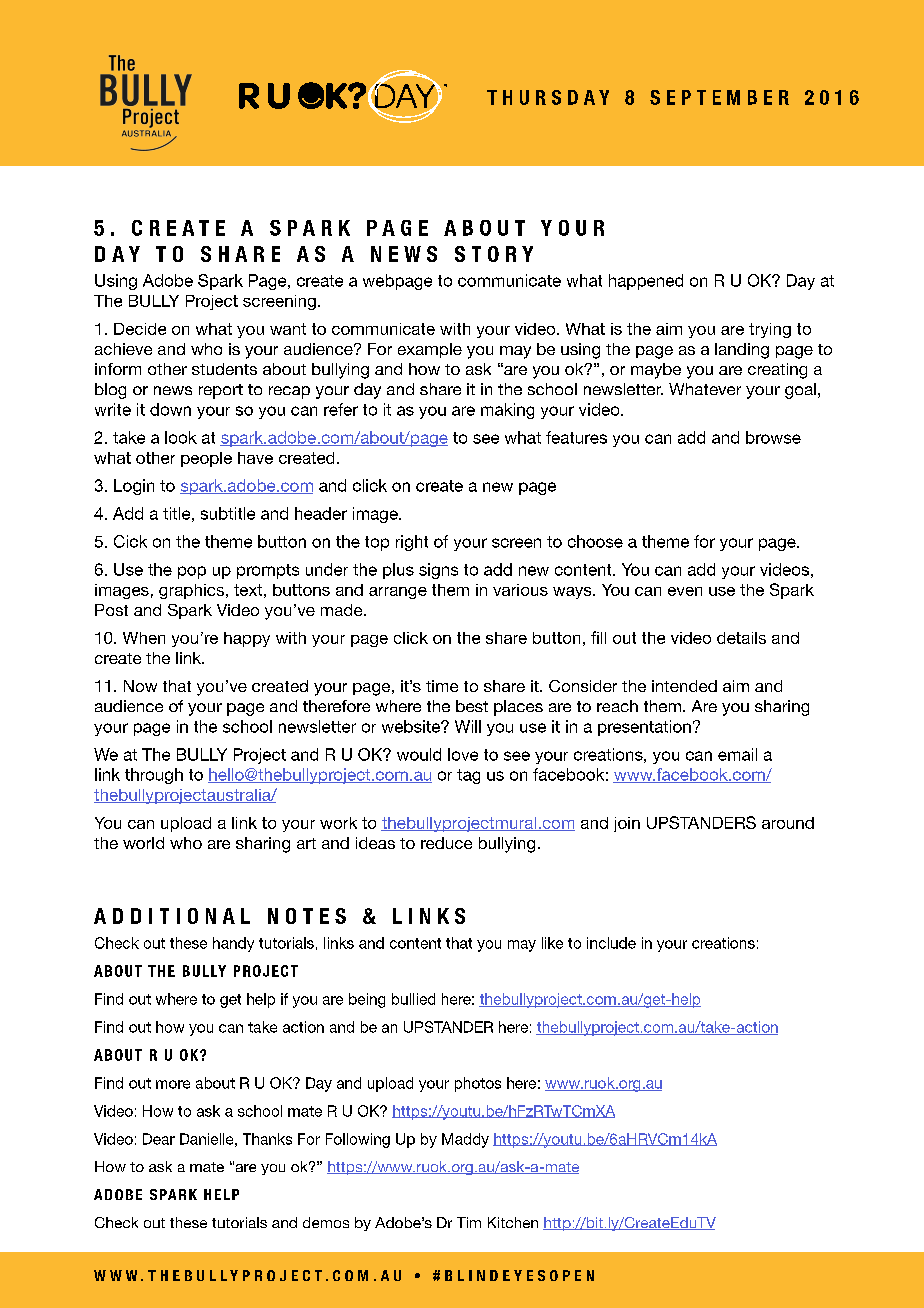 The image size is (924, 1308). What do you see at coordinates (412, 543) in the image?
I see `right` at bounding box center [412, 543].
